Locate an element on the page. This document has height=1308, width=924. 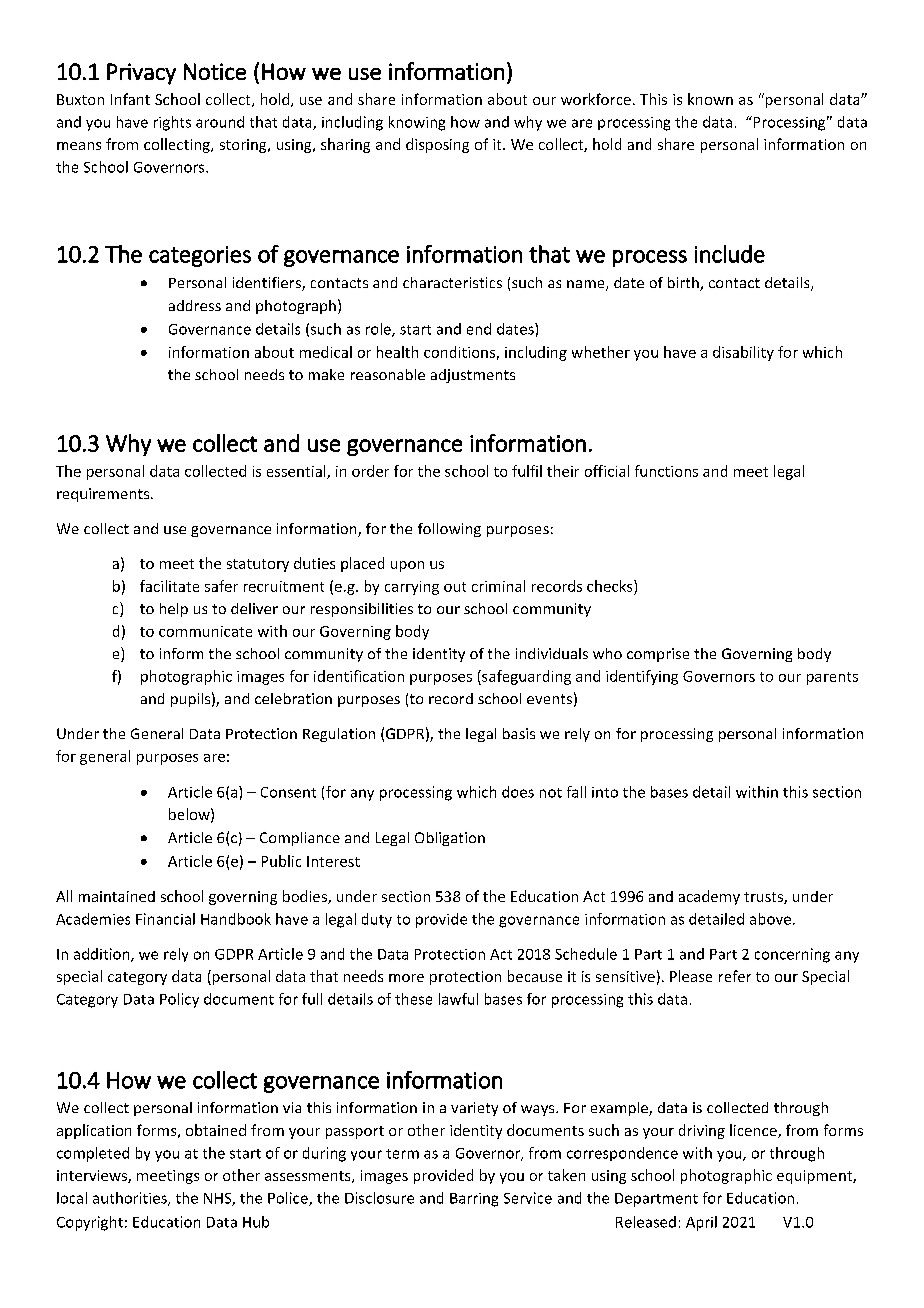
Financial is located at coordinates (165, 919).
